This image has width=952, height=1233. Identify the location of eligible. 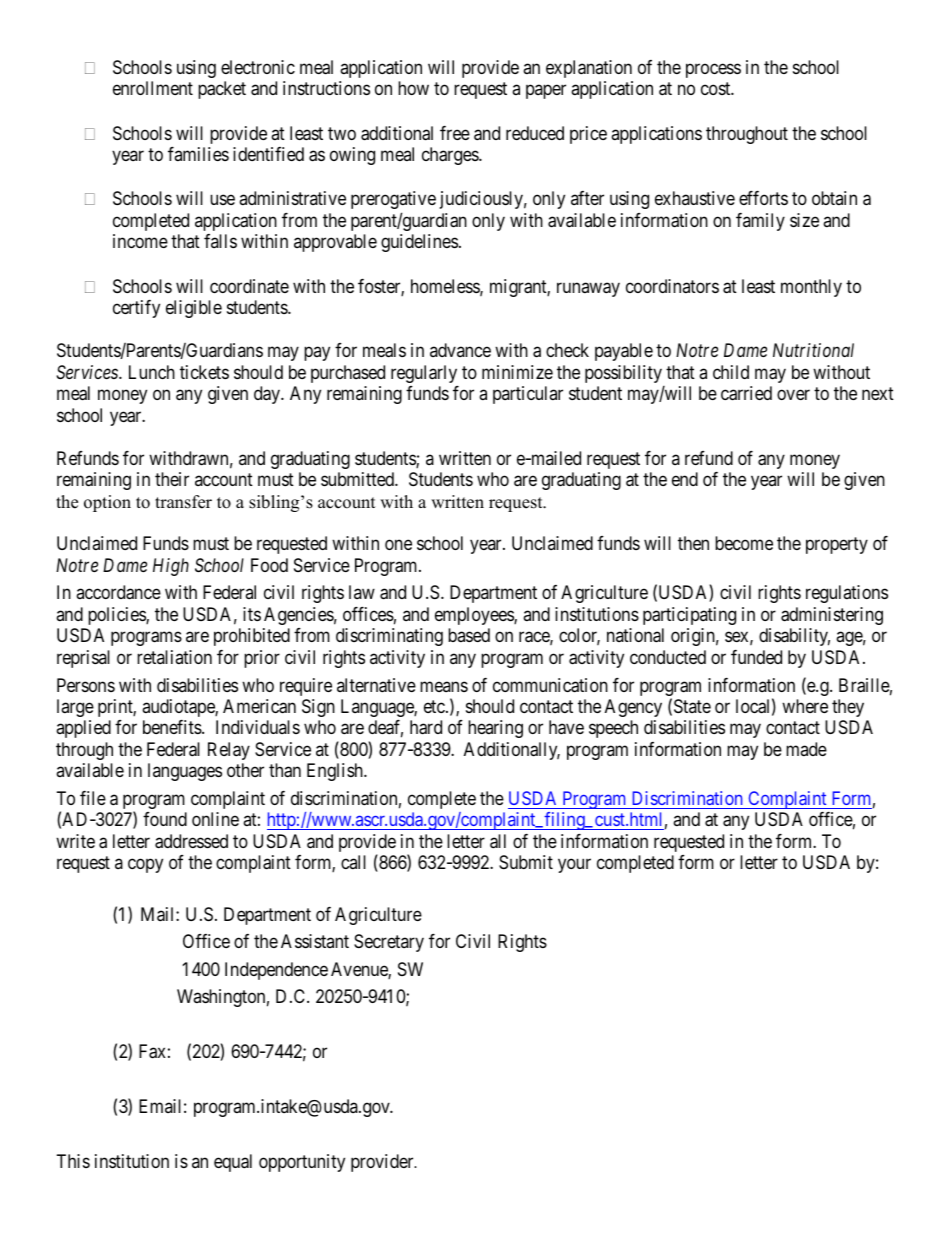
(194, 309).
